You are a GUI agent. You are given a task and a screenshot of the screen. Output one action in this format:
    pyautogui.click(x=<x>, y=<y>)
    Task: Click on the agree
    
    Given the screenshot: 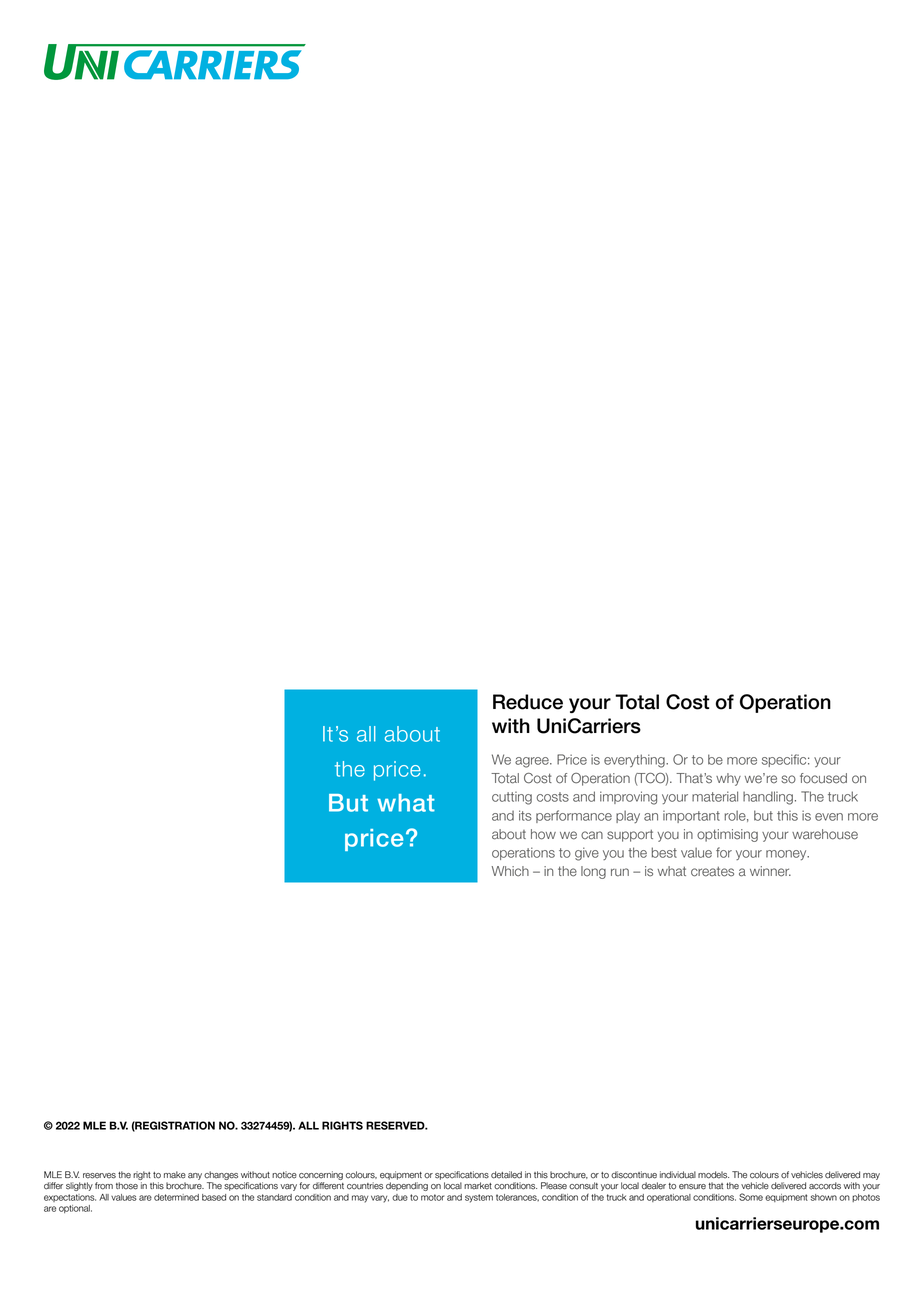 What is the action you would take?
    pyautogui.click(x=533, y=762)
